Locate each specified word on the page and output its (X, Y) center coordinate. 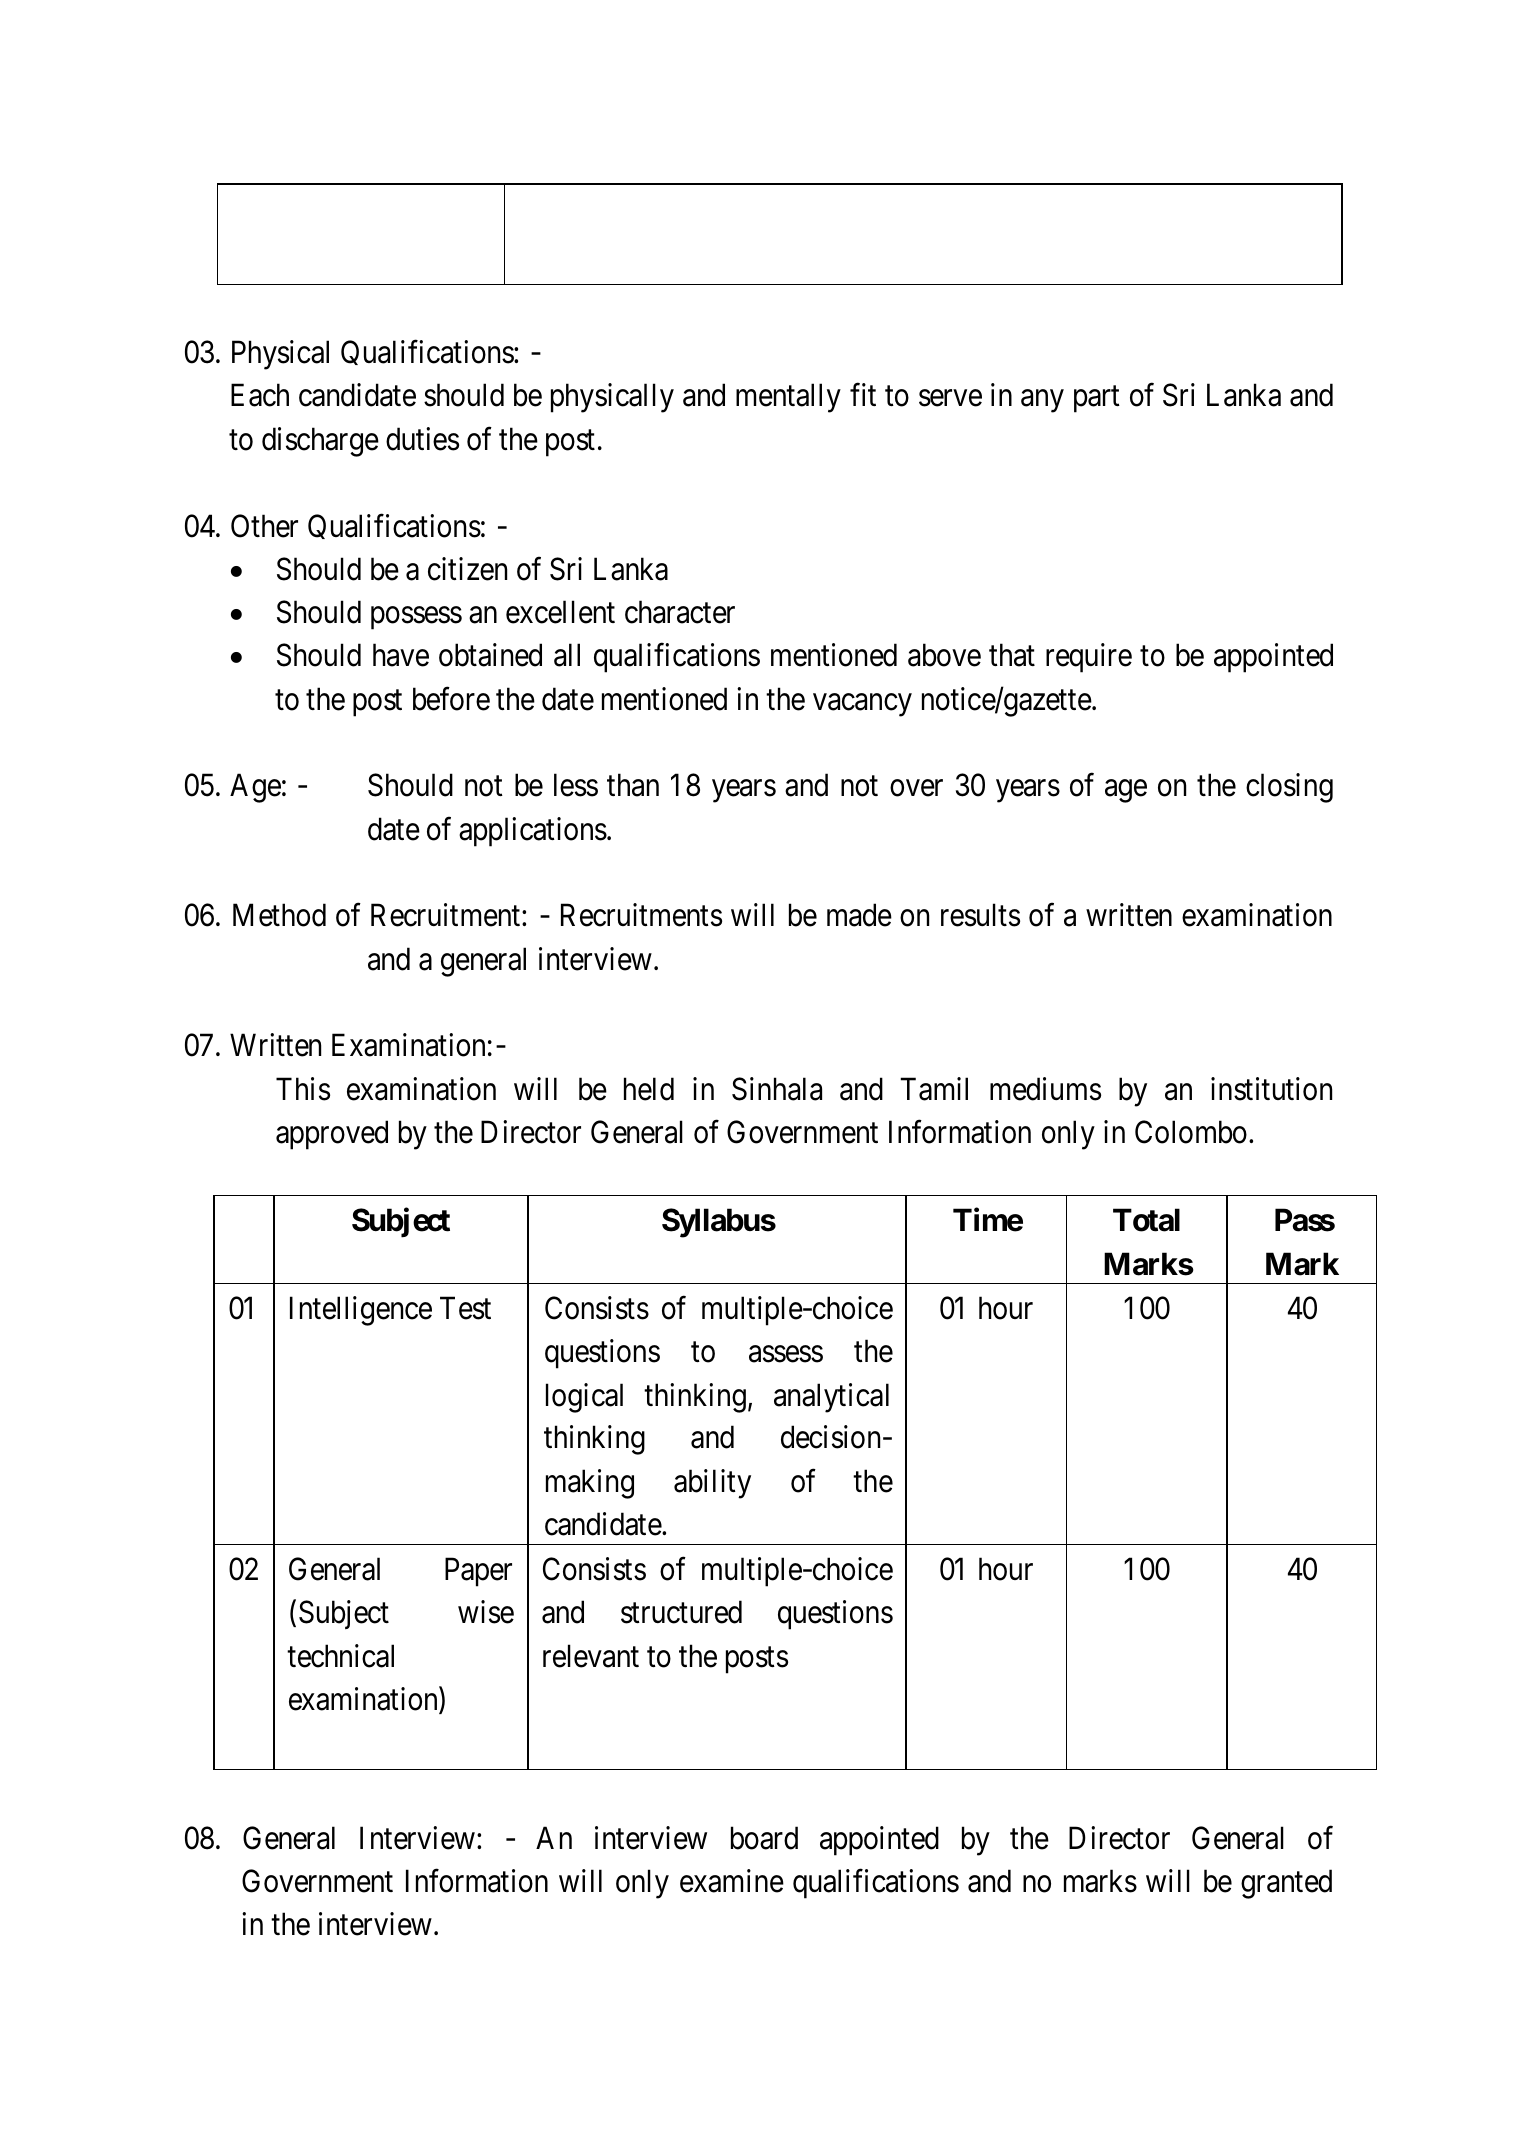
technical (340, 1656)
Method (279, 915)
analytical (831, 1398)
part (1097, 400)
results (980, 915)
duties (422, 439)
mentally (788, 398)
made (859, 915)
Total (1146, 1220)
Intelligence (361, 1311)
